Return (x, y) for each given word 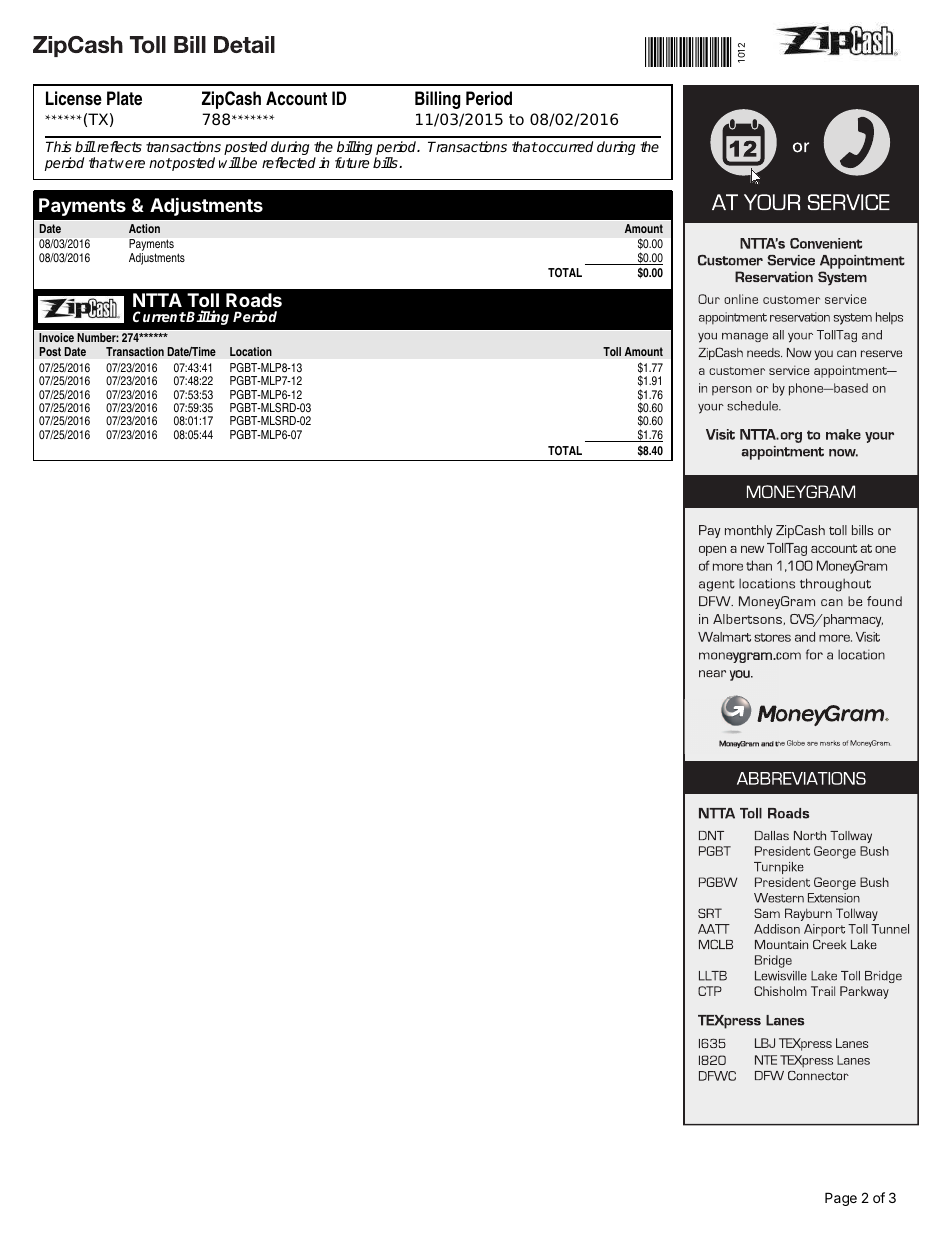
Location (251, 351)
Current (159, 316)
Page (841, 1199)
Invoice (56, 337)
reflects (118, 146)
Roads (254, 300)
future (352, 162)
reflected (289, 162)
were (129, 164)
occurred (565, 146)
